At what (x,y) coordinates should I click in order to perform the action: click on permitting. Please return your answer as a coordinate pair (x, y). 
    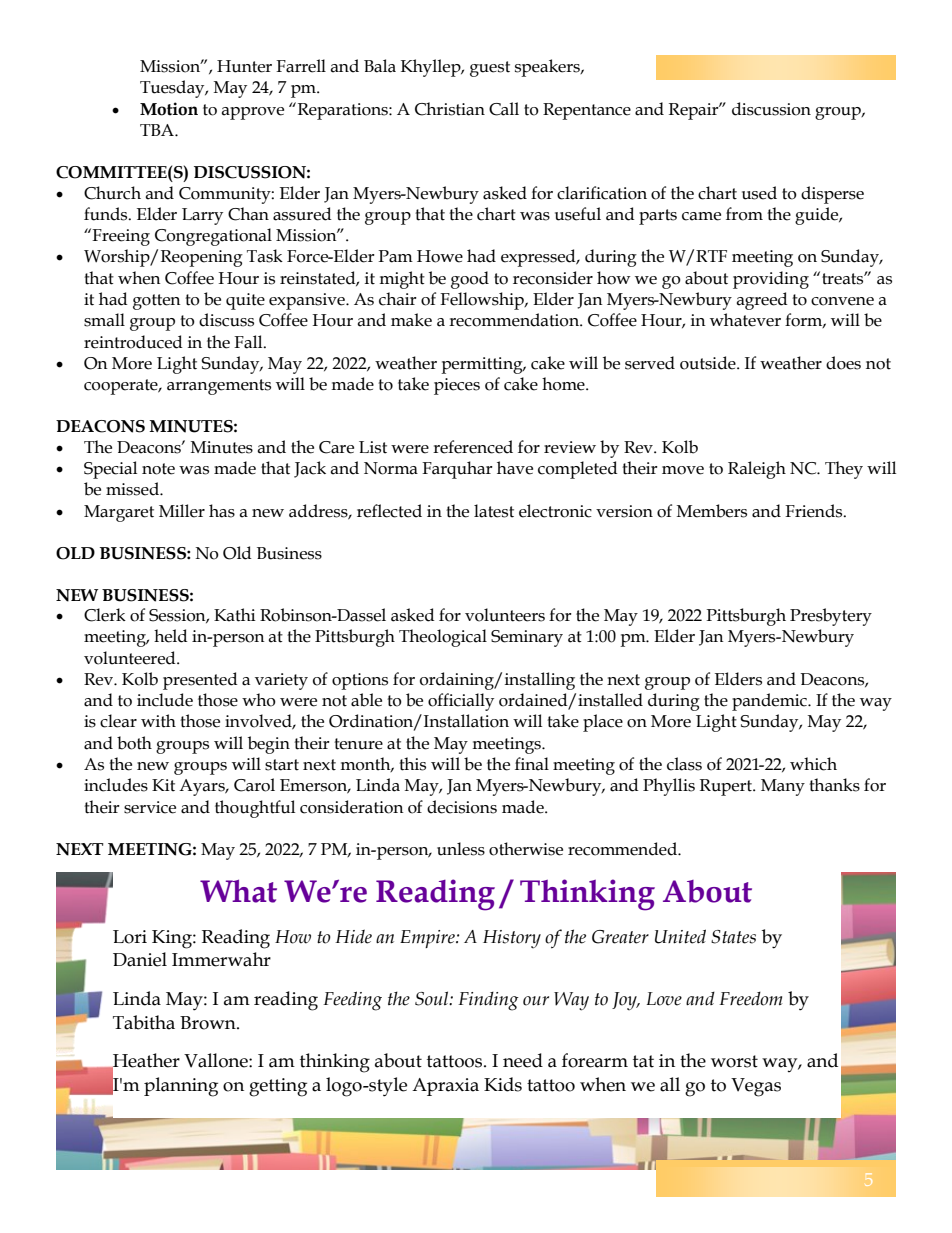
    Looking at the image, I should click on (483, 365).
